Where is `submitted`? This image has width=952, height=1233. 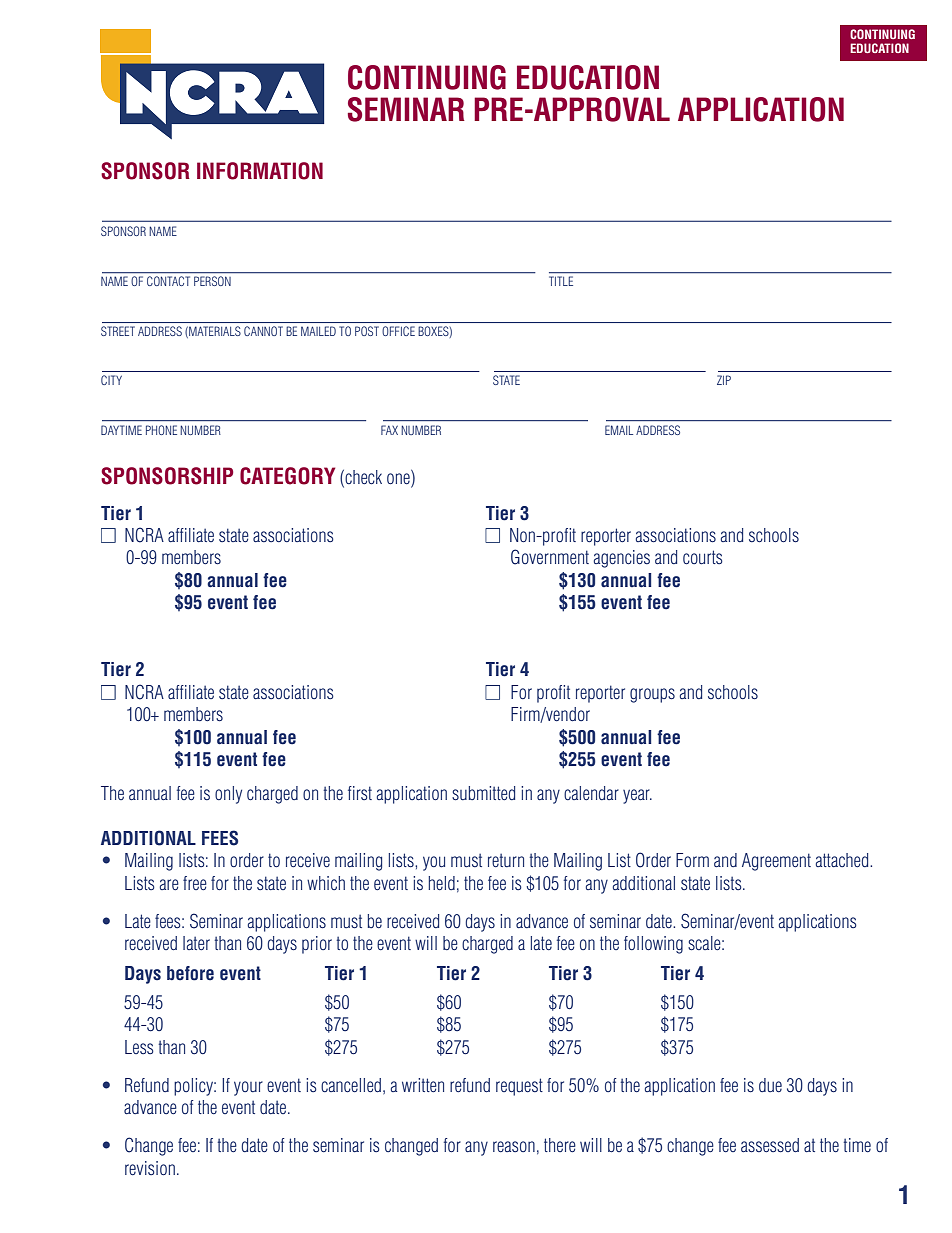
submitted is located at coordinates (483, 793).
